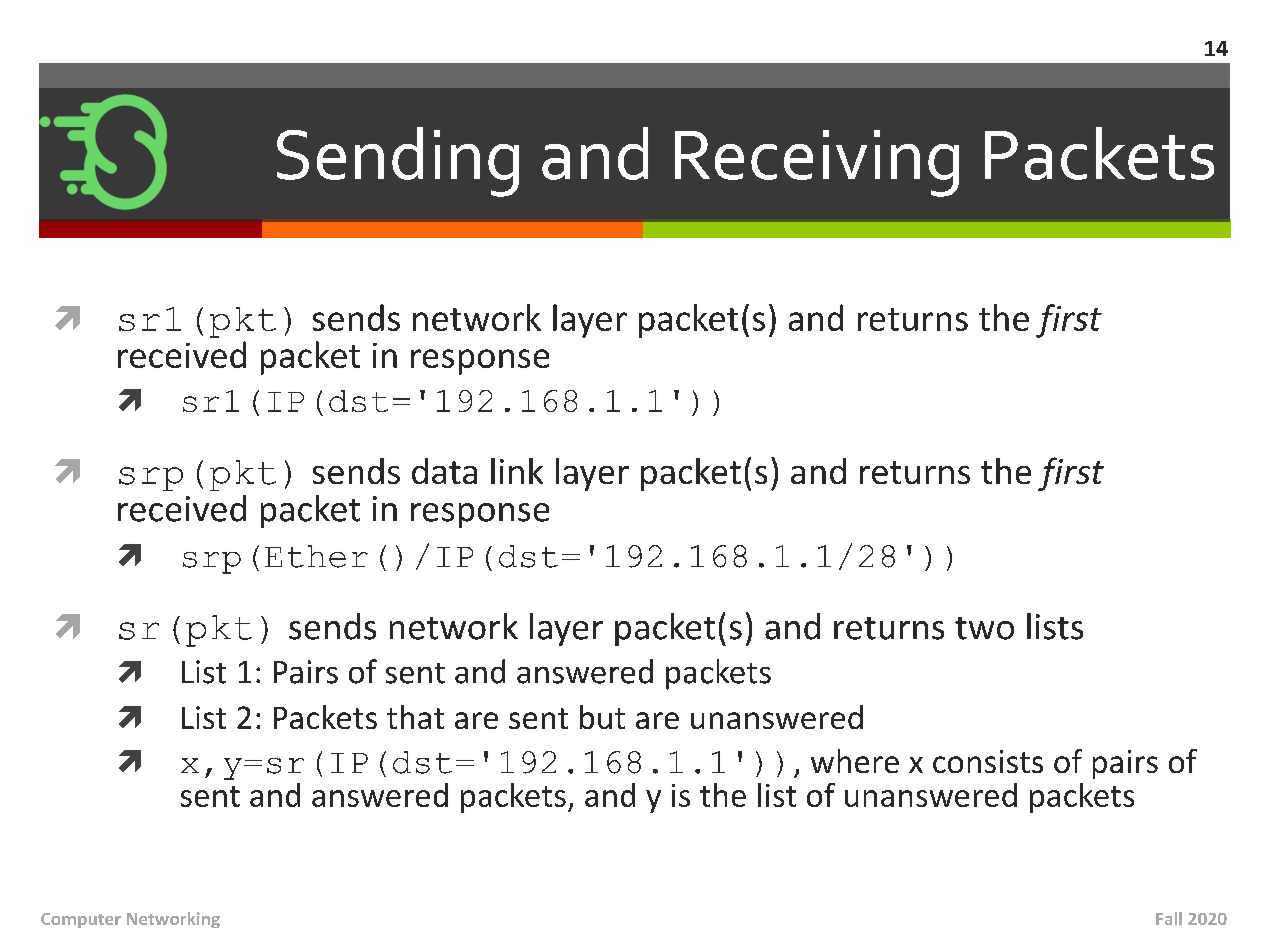 The width and height of the screenshot is (1270, 952). What do you see at coordinates (398, 162) in the screenshot?
I see `Sending` at bounding box center [398, 162].
